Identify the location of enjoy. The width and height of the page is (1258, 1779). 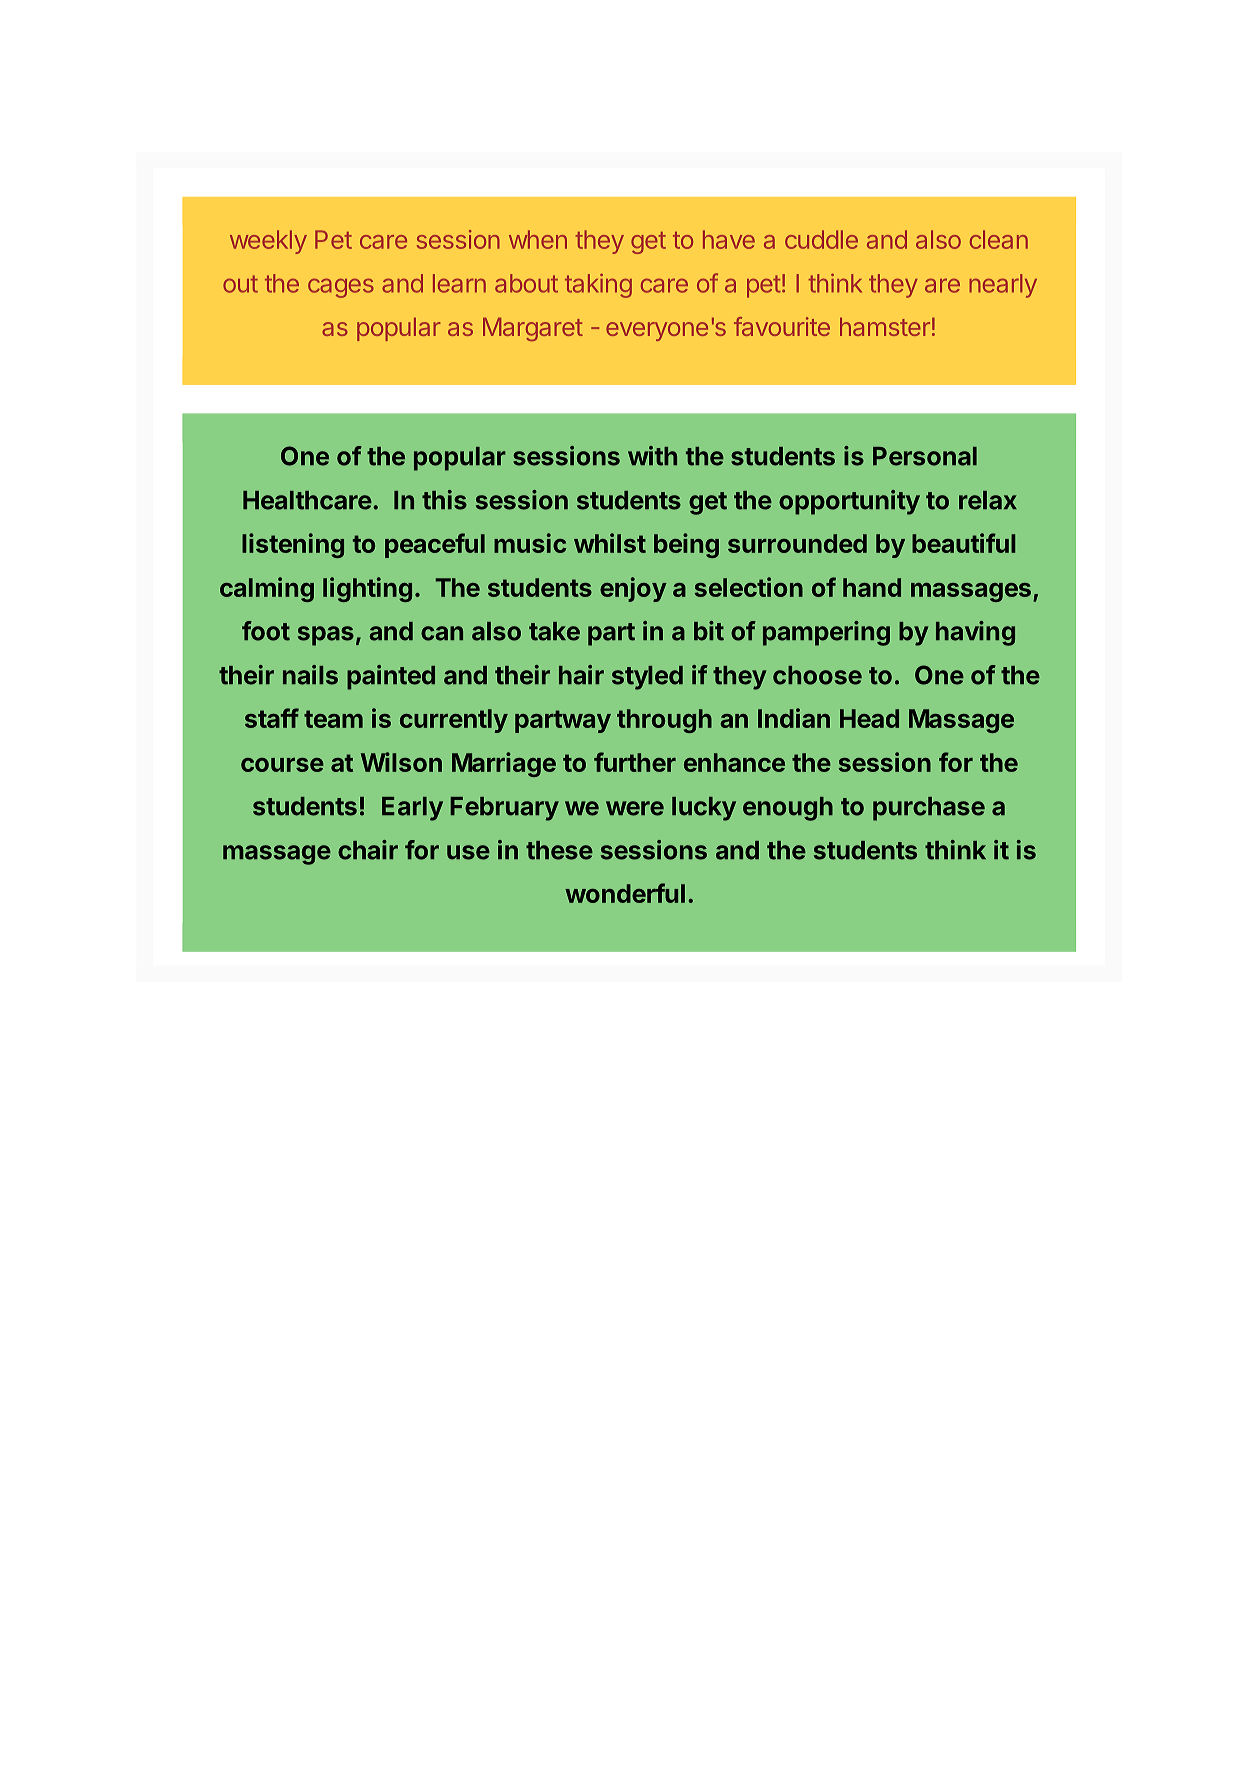
(633, 589).
